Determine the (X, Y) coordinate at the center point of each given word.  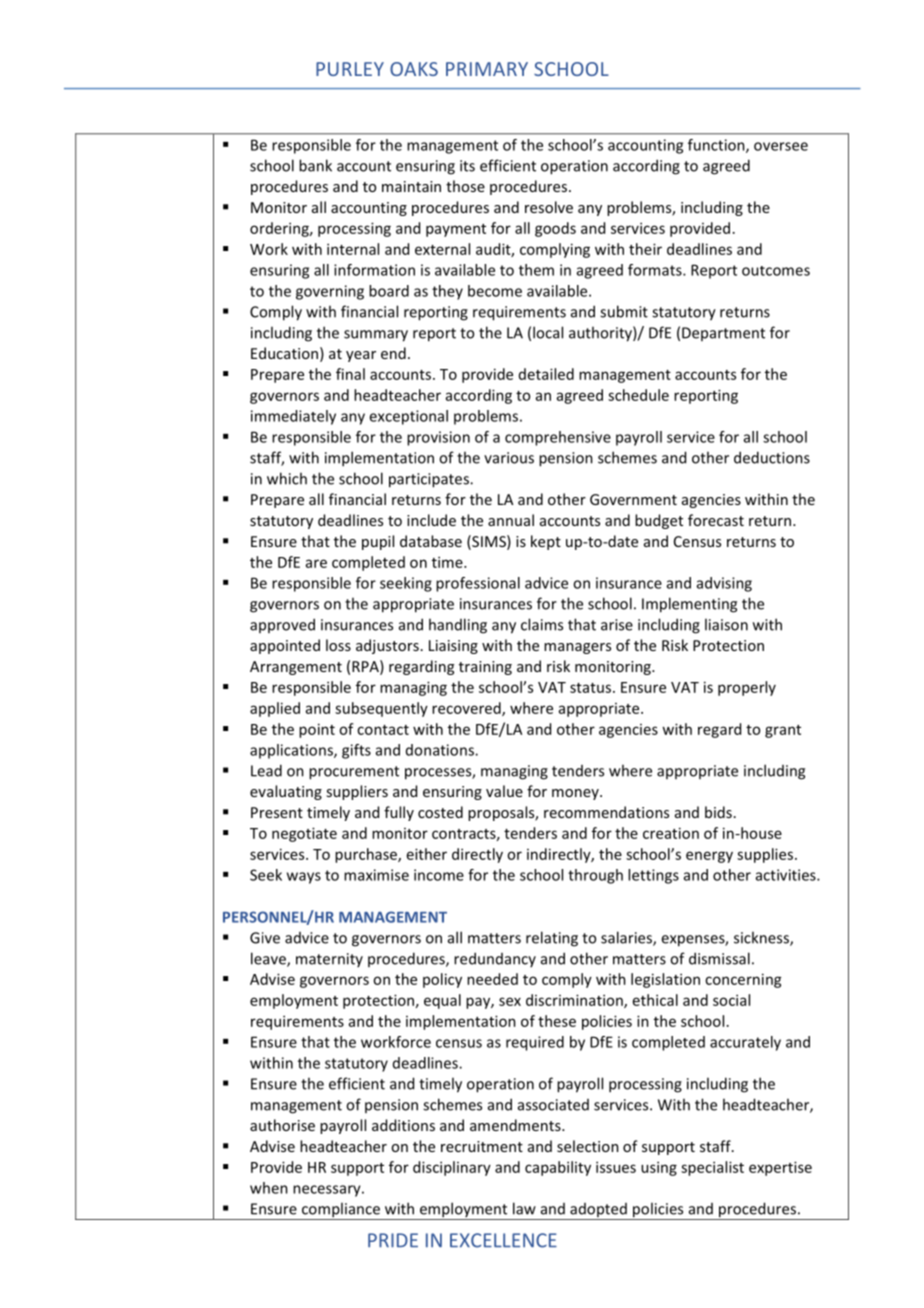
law (524, 1208)
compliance (340, 1211)
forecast (716, 520)
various (509, 458)
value (504, 791)
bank (315, 165)
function (717, 146)
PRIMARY (487, 69)
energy (709, 857)
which (287, 478)
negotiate (304, 834)
